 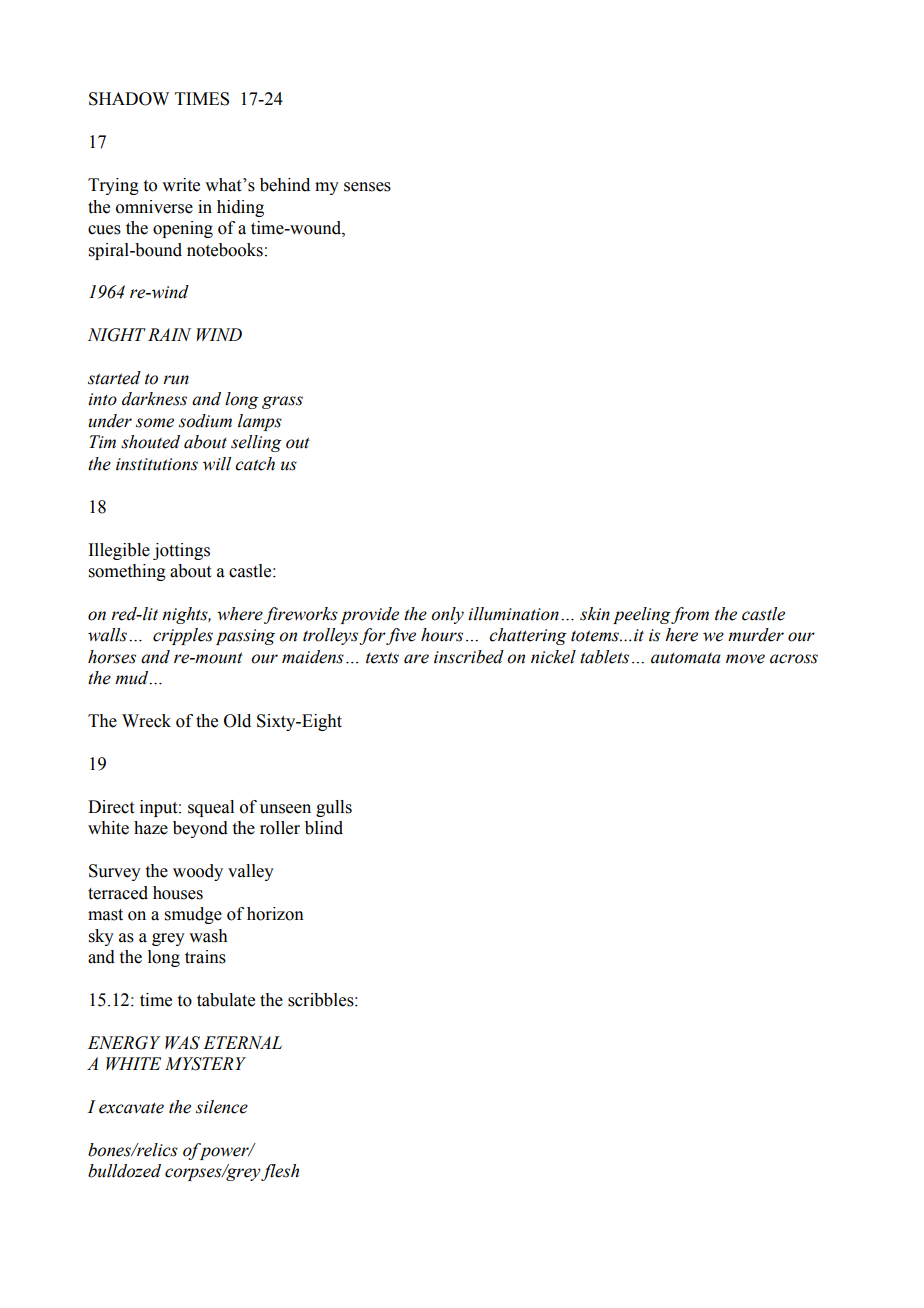 What do you see at coordinates (442, 635) in the image?
I see `hours` at bounding box center [442, 635].
